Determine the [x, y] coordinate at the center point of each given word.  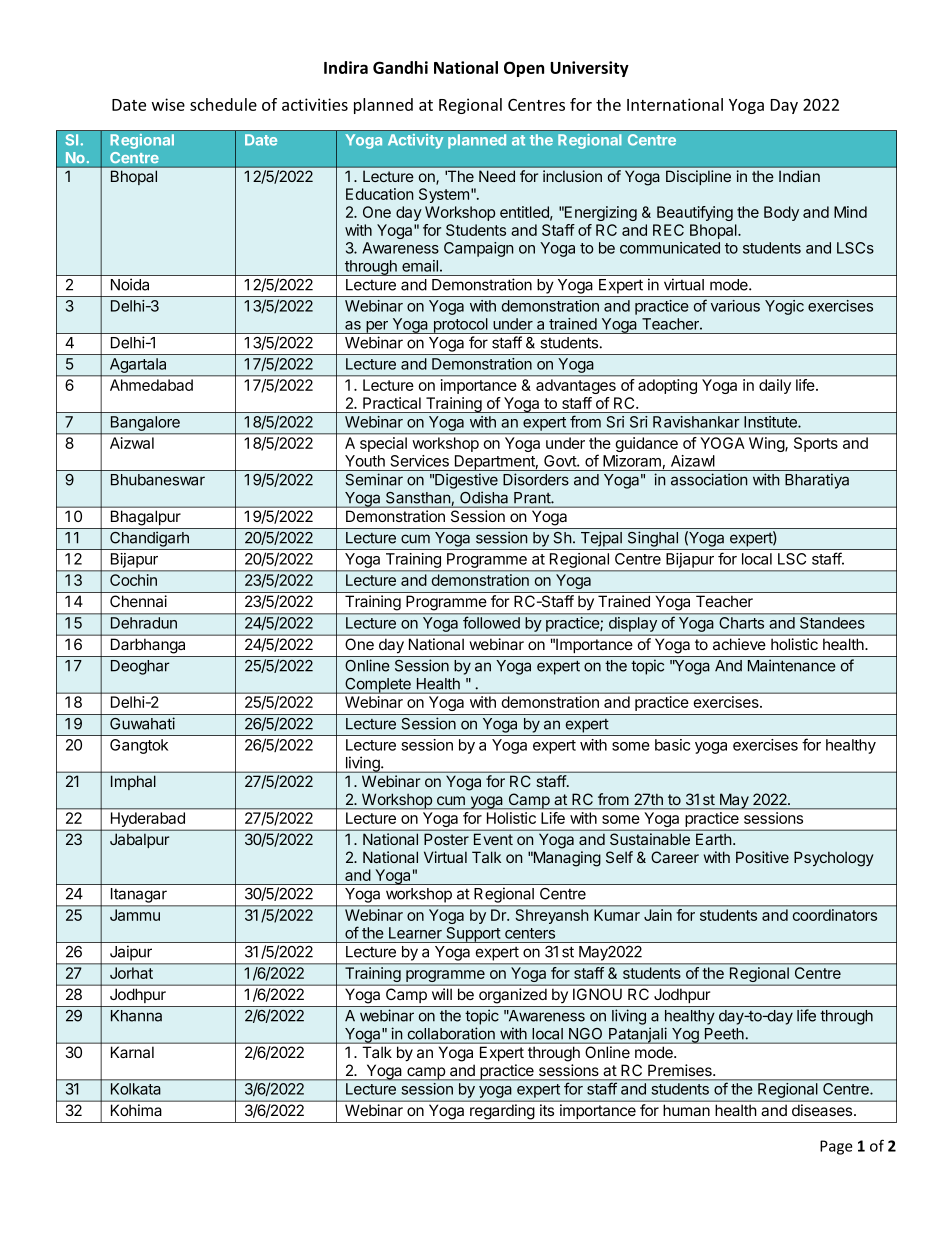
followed [491, 623]
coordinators [835, 915]
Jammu [135, 915]
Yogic [784, 307]
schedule [223, 104]
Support [473, 935]
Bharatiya [817, 481]
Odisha [484, 498]
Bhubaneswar [158, 480]
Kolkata [135, 1089]
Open [524, 69]
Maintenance [792, 665]
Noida [130, 284]
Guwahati [142, 723]
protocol [460, 326]
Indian [799, 176]
